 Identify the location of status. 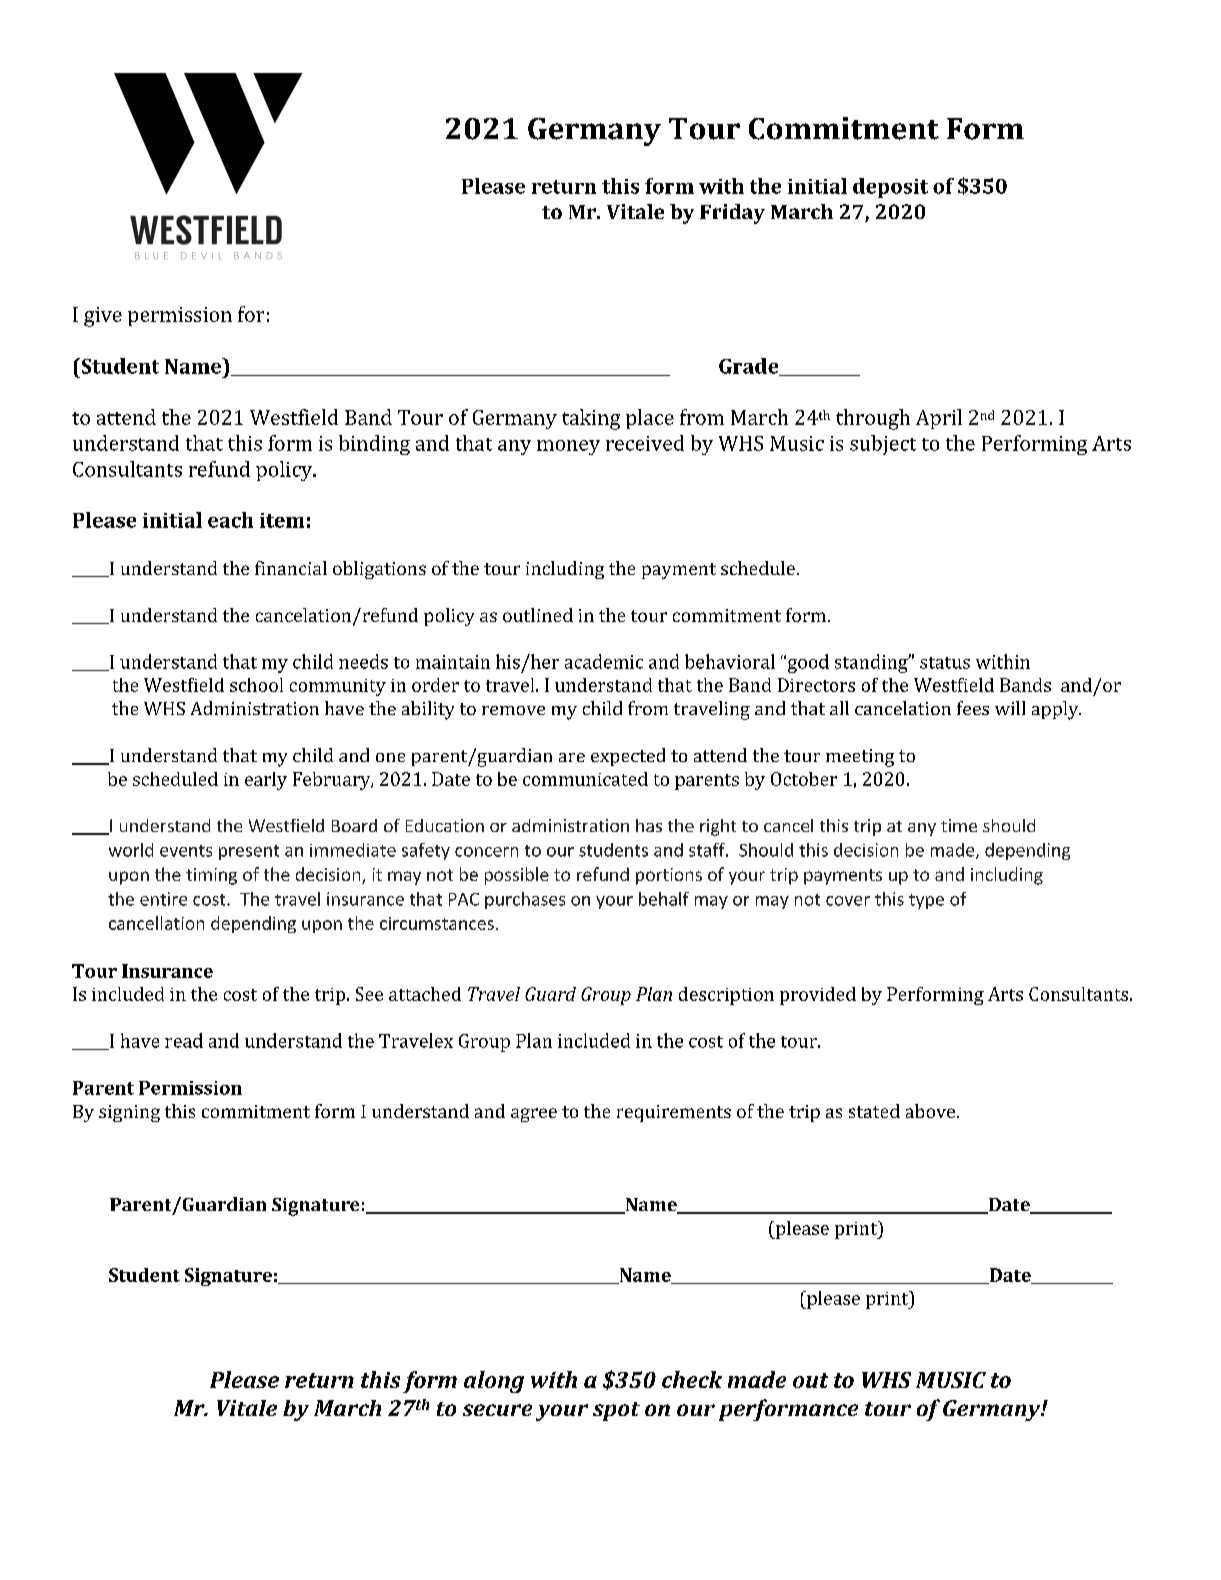
(945, 663).
